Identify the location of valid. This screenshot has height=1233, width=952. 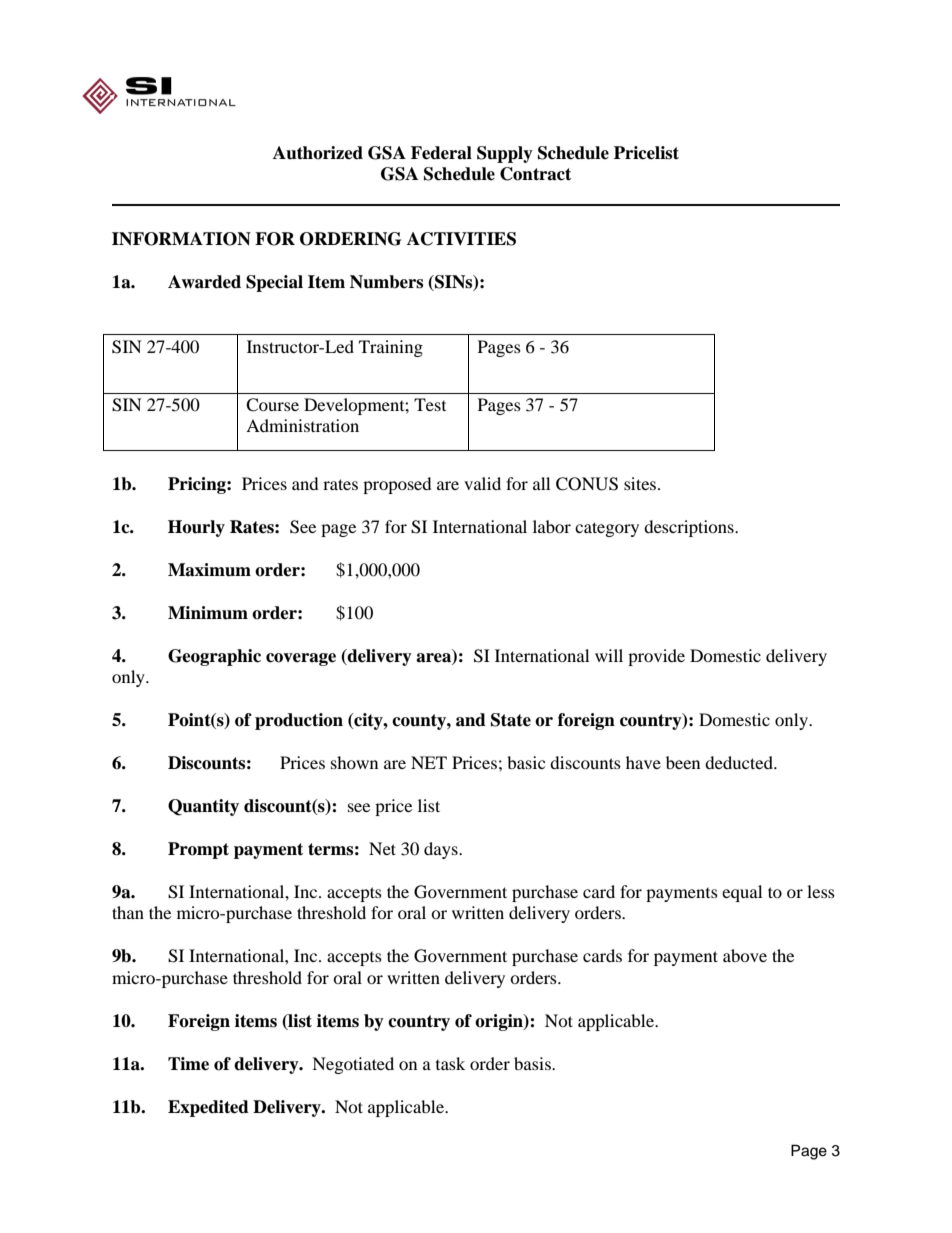
(482, 483).
